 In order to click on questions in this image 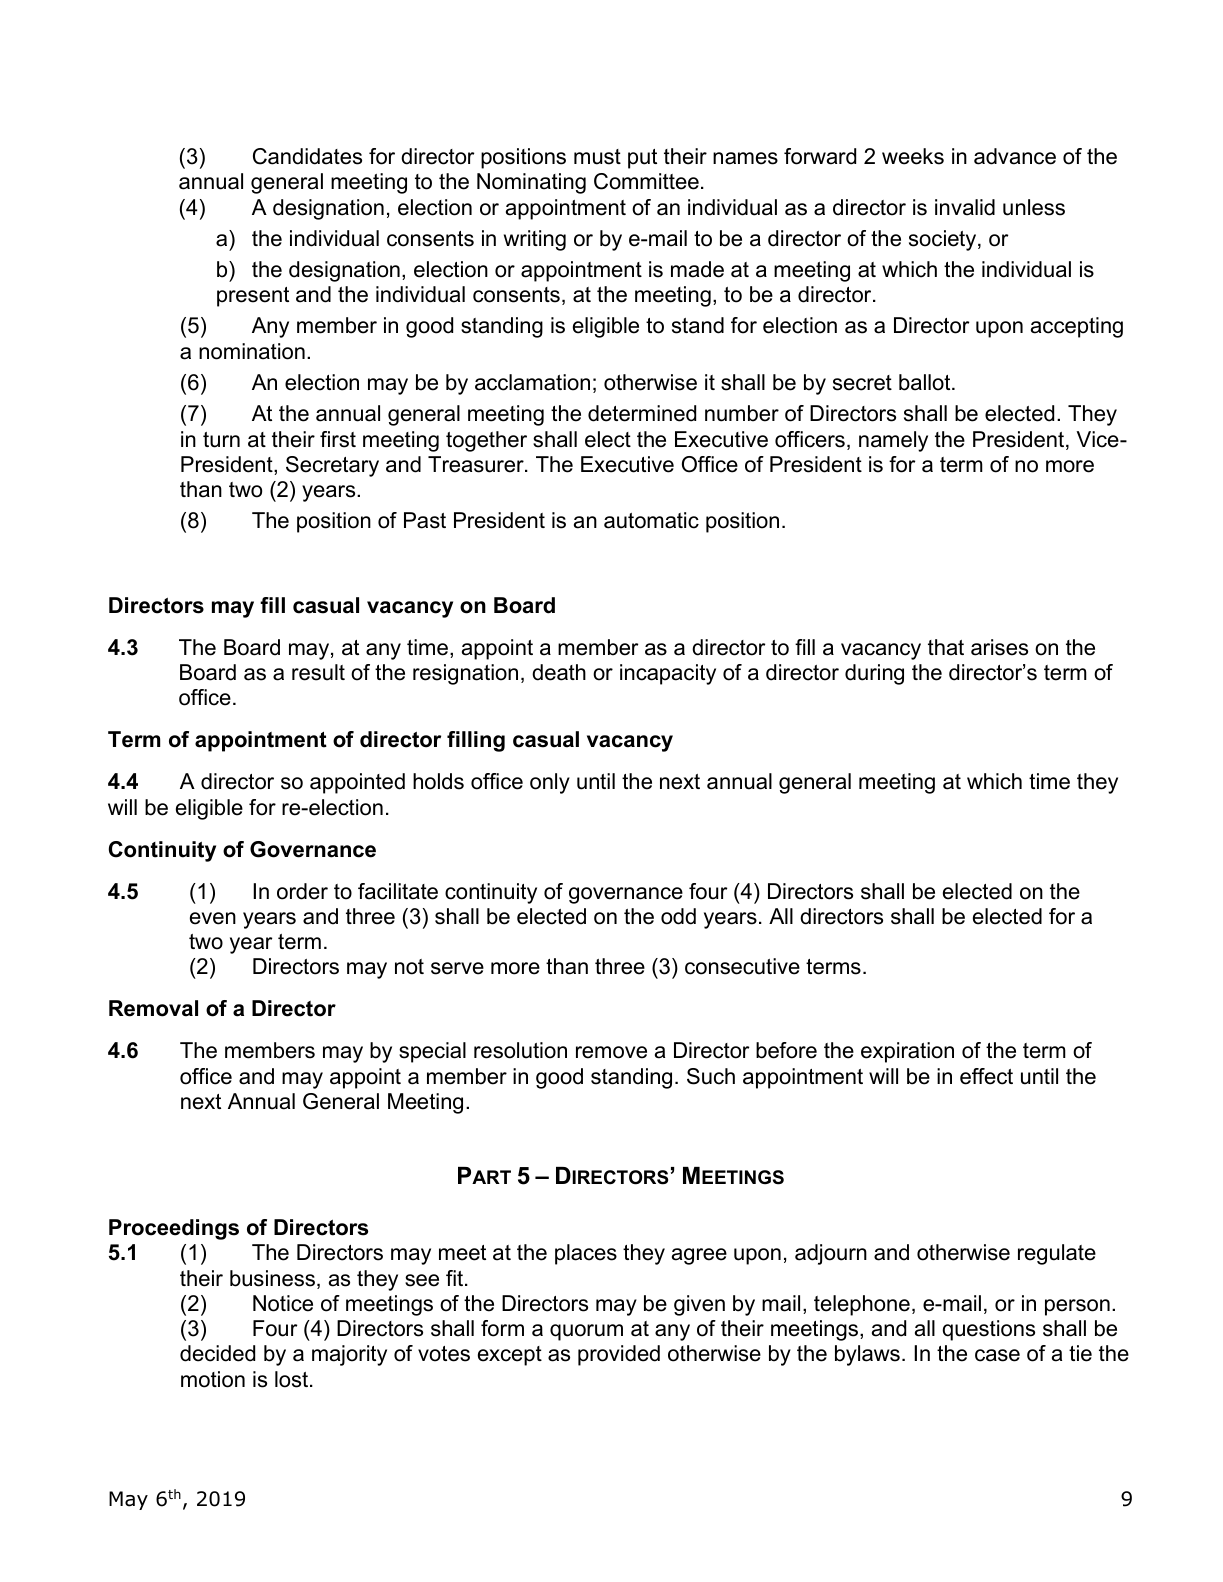, I will do `click(988, 1330)`.
